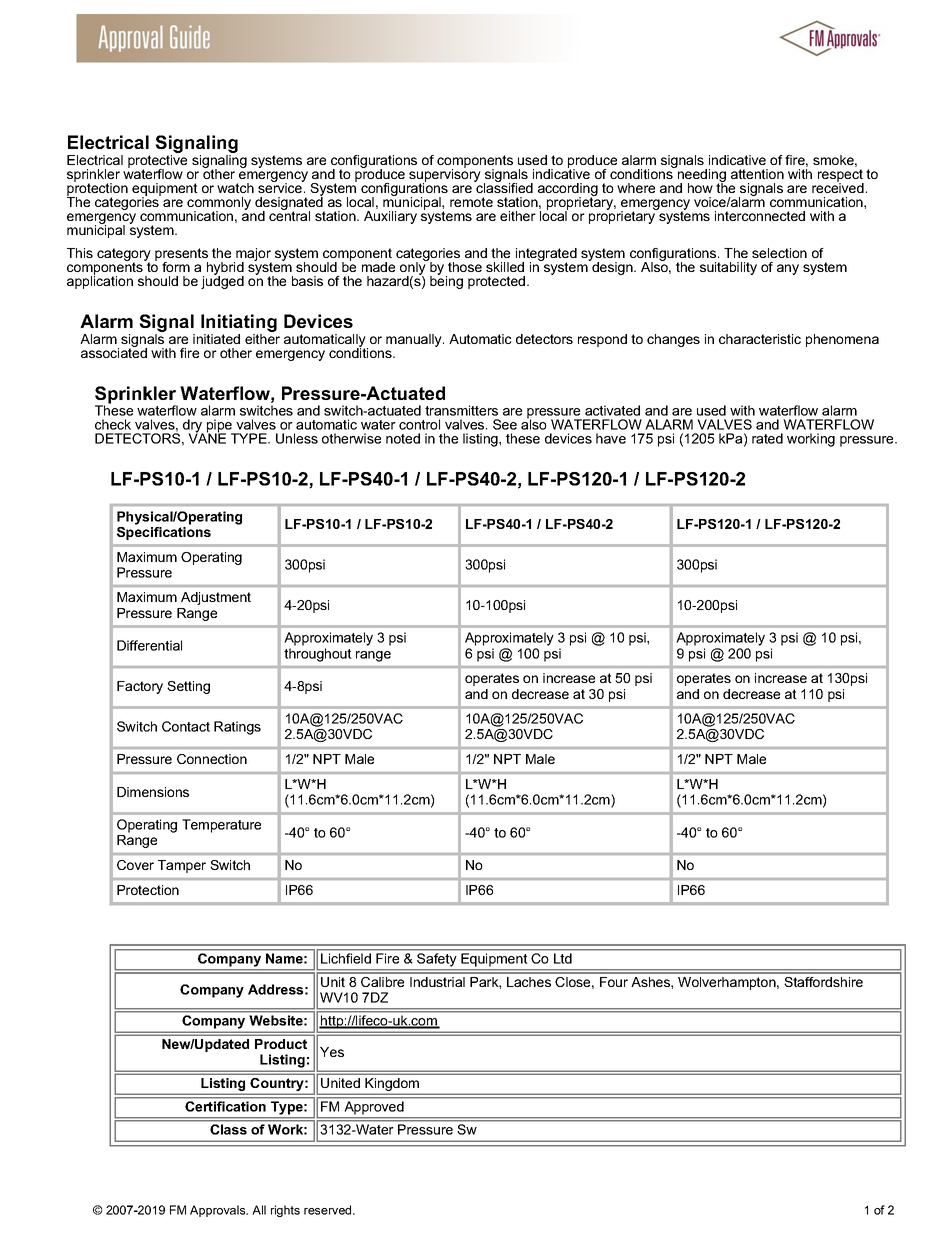 The width and height of the image is (952, 1233). Describe the element at coordinates (219, 1211) in the image. I see `Approvals` at that location.
